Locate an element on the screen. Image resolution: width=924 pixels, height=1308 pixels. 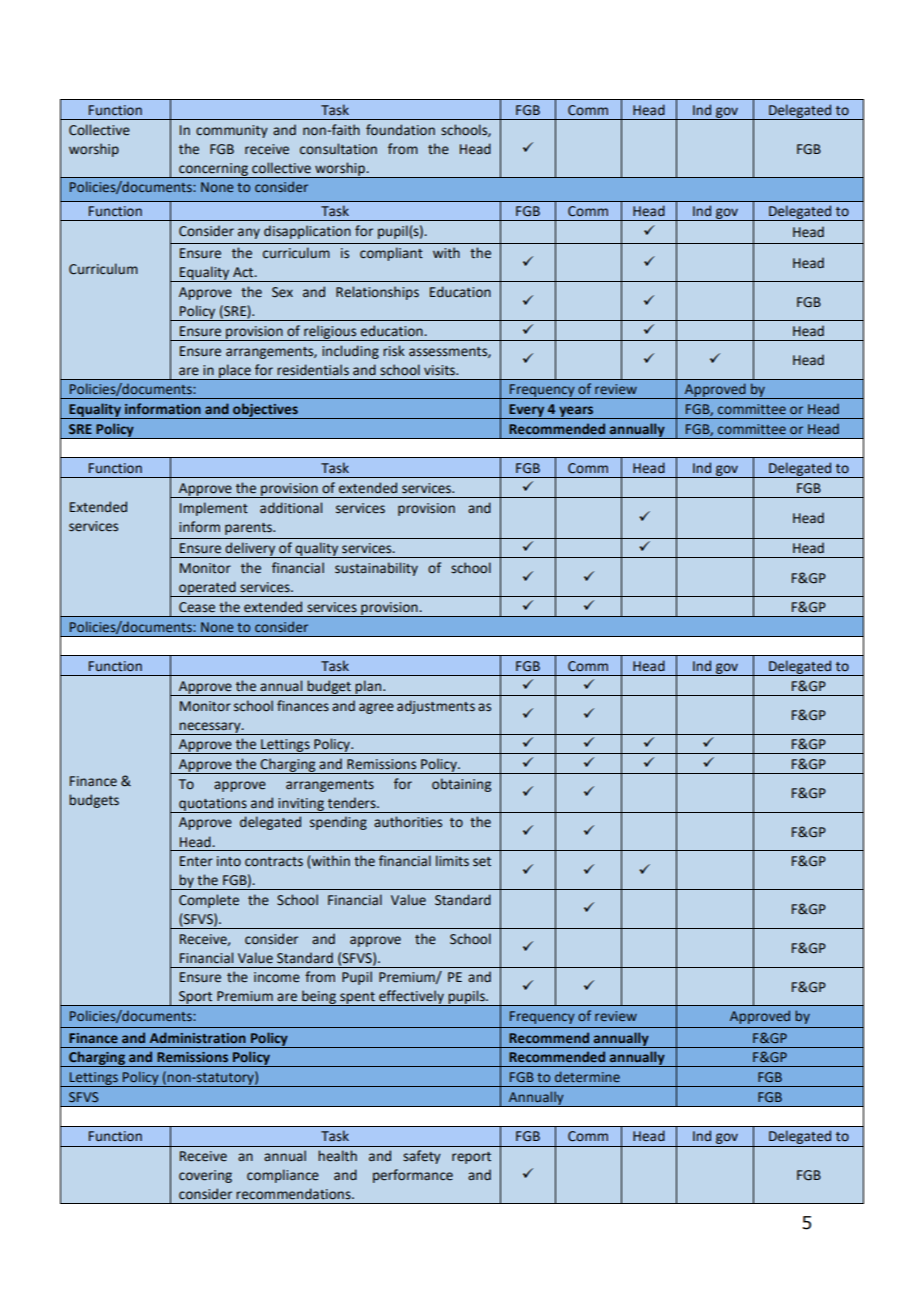
concerning is located at coordinates (213, 170).
